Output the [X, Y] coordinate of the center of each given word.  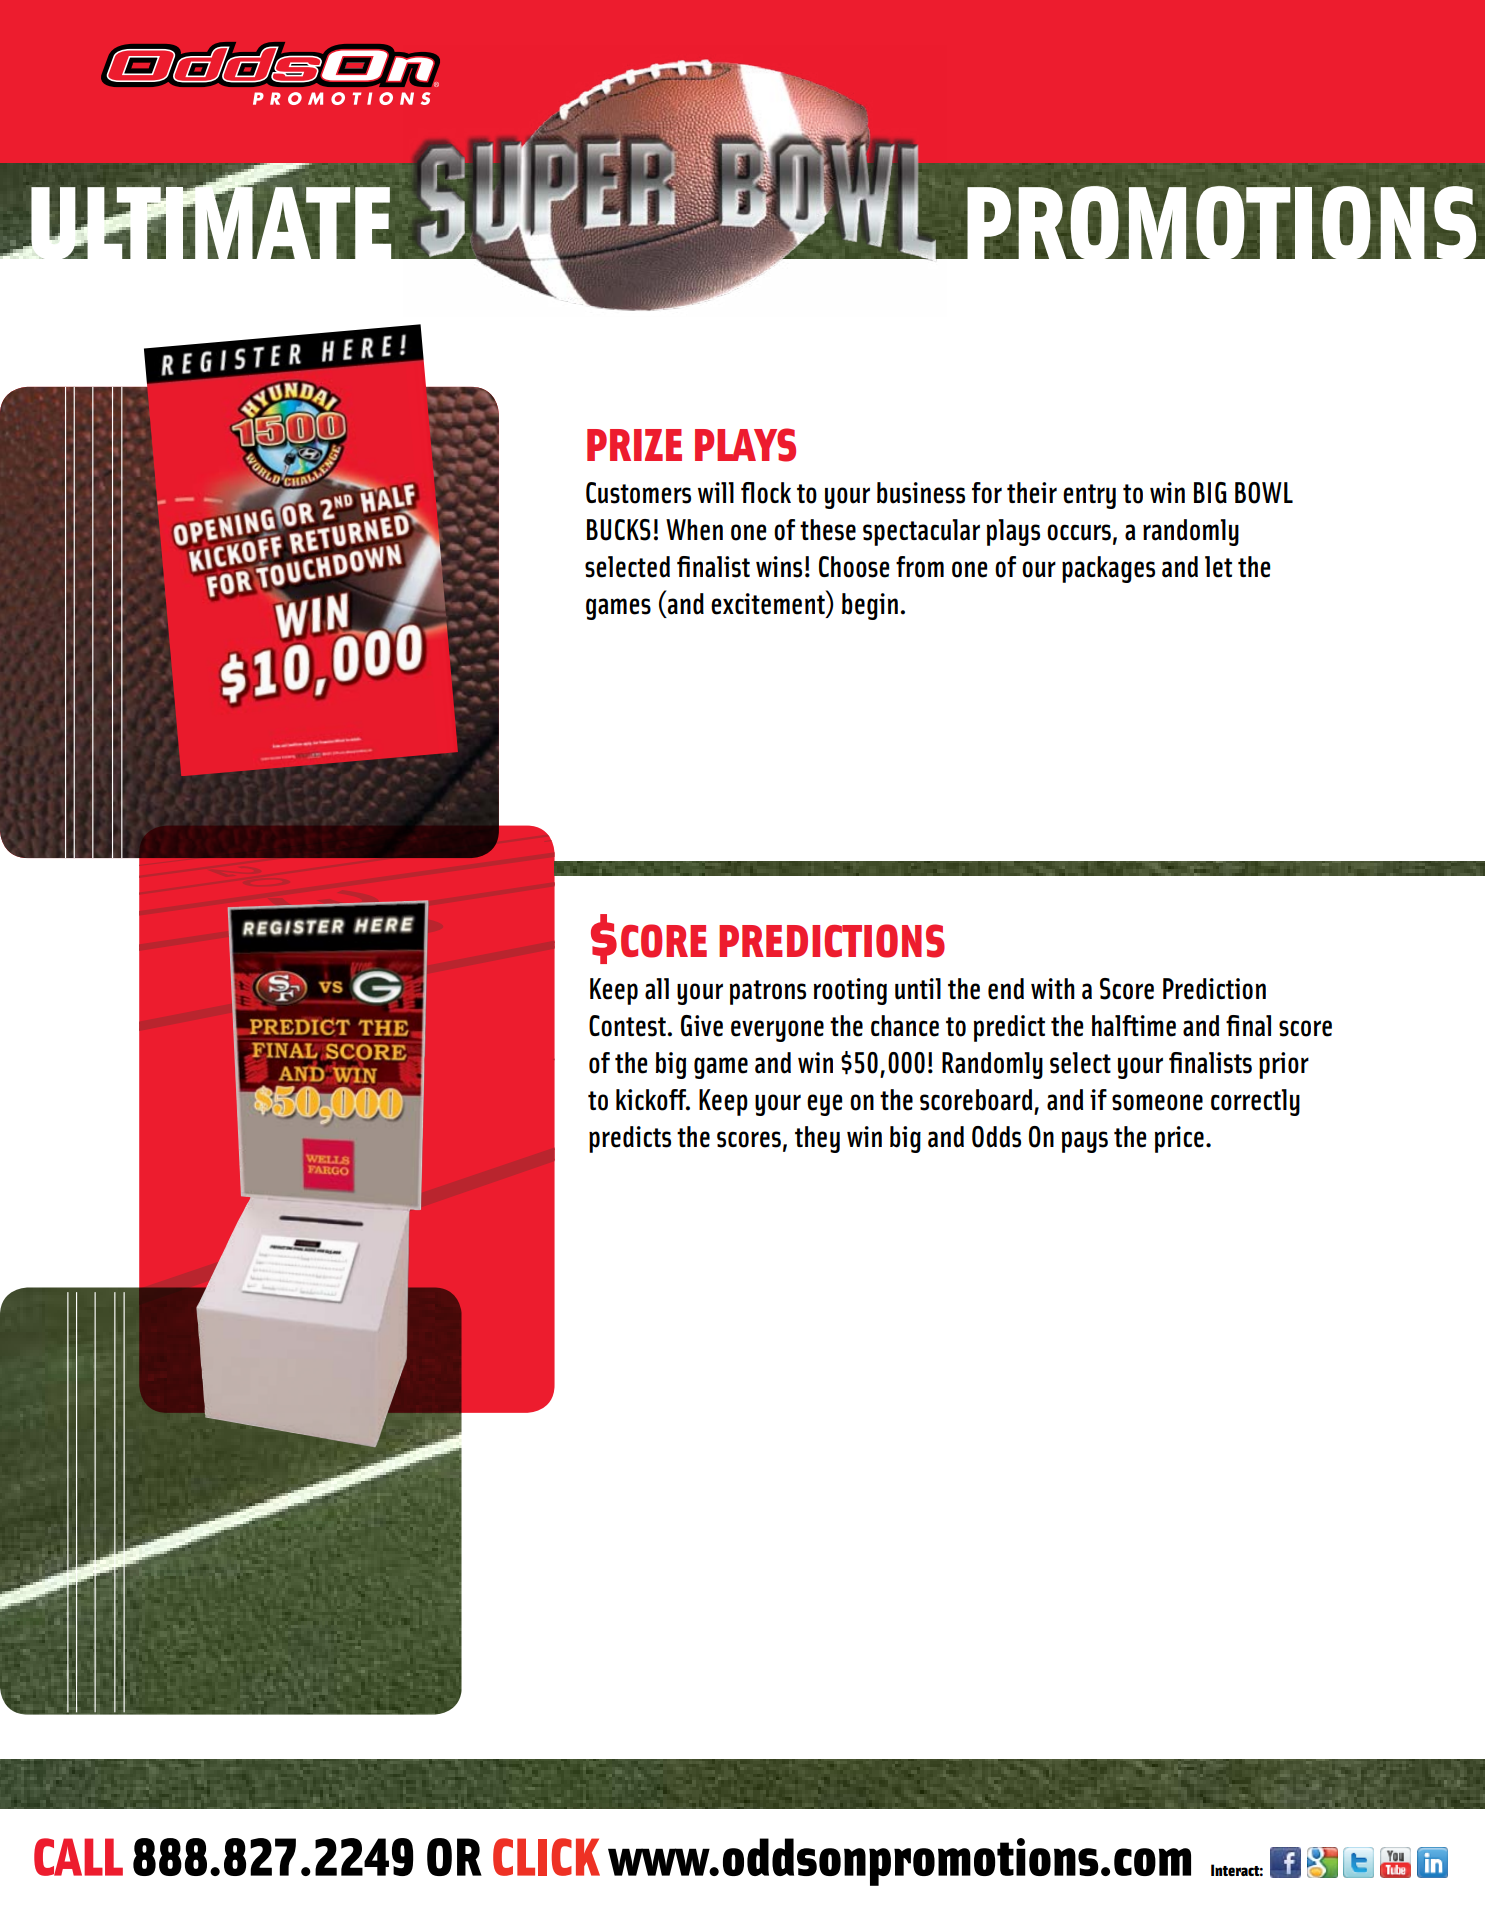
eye [824, 1105]
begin [870, 606]
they [817, 1139]
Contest [628, 1026]
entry [1089, 496]
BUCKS [619, 530]
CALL [78, 1857]
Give [702, 1026]
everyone [777, 1031]
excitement [769, 604]
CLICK [546, 1857]
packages [1108, 569]
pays [1085, 1142]
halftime [1134, 1026]
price [1179, 1139]
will [716, 492]
